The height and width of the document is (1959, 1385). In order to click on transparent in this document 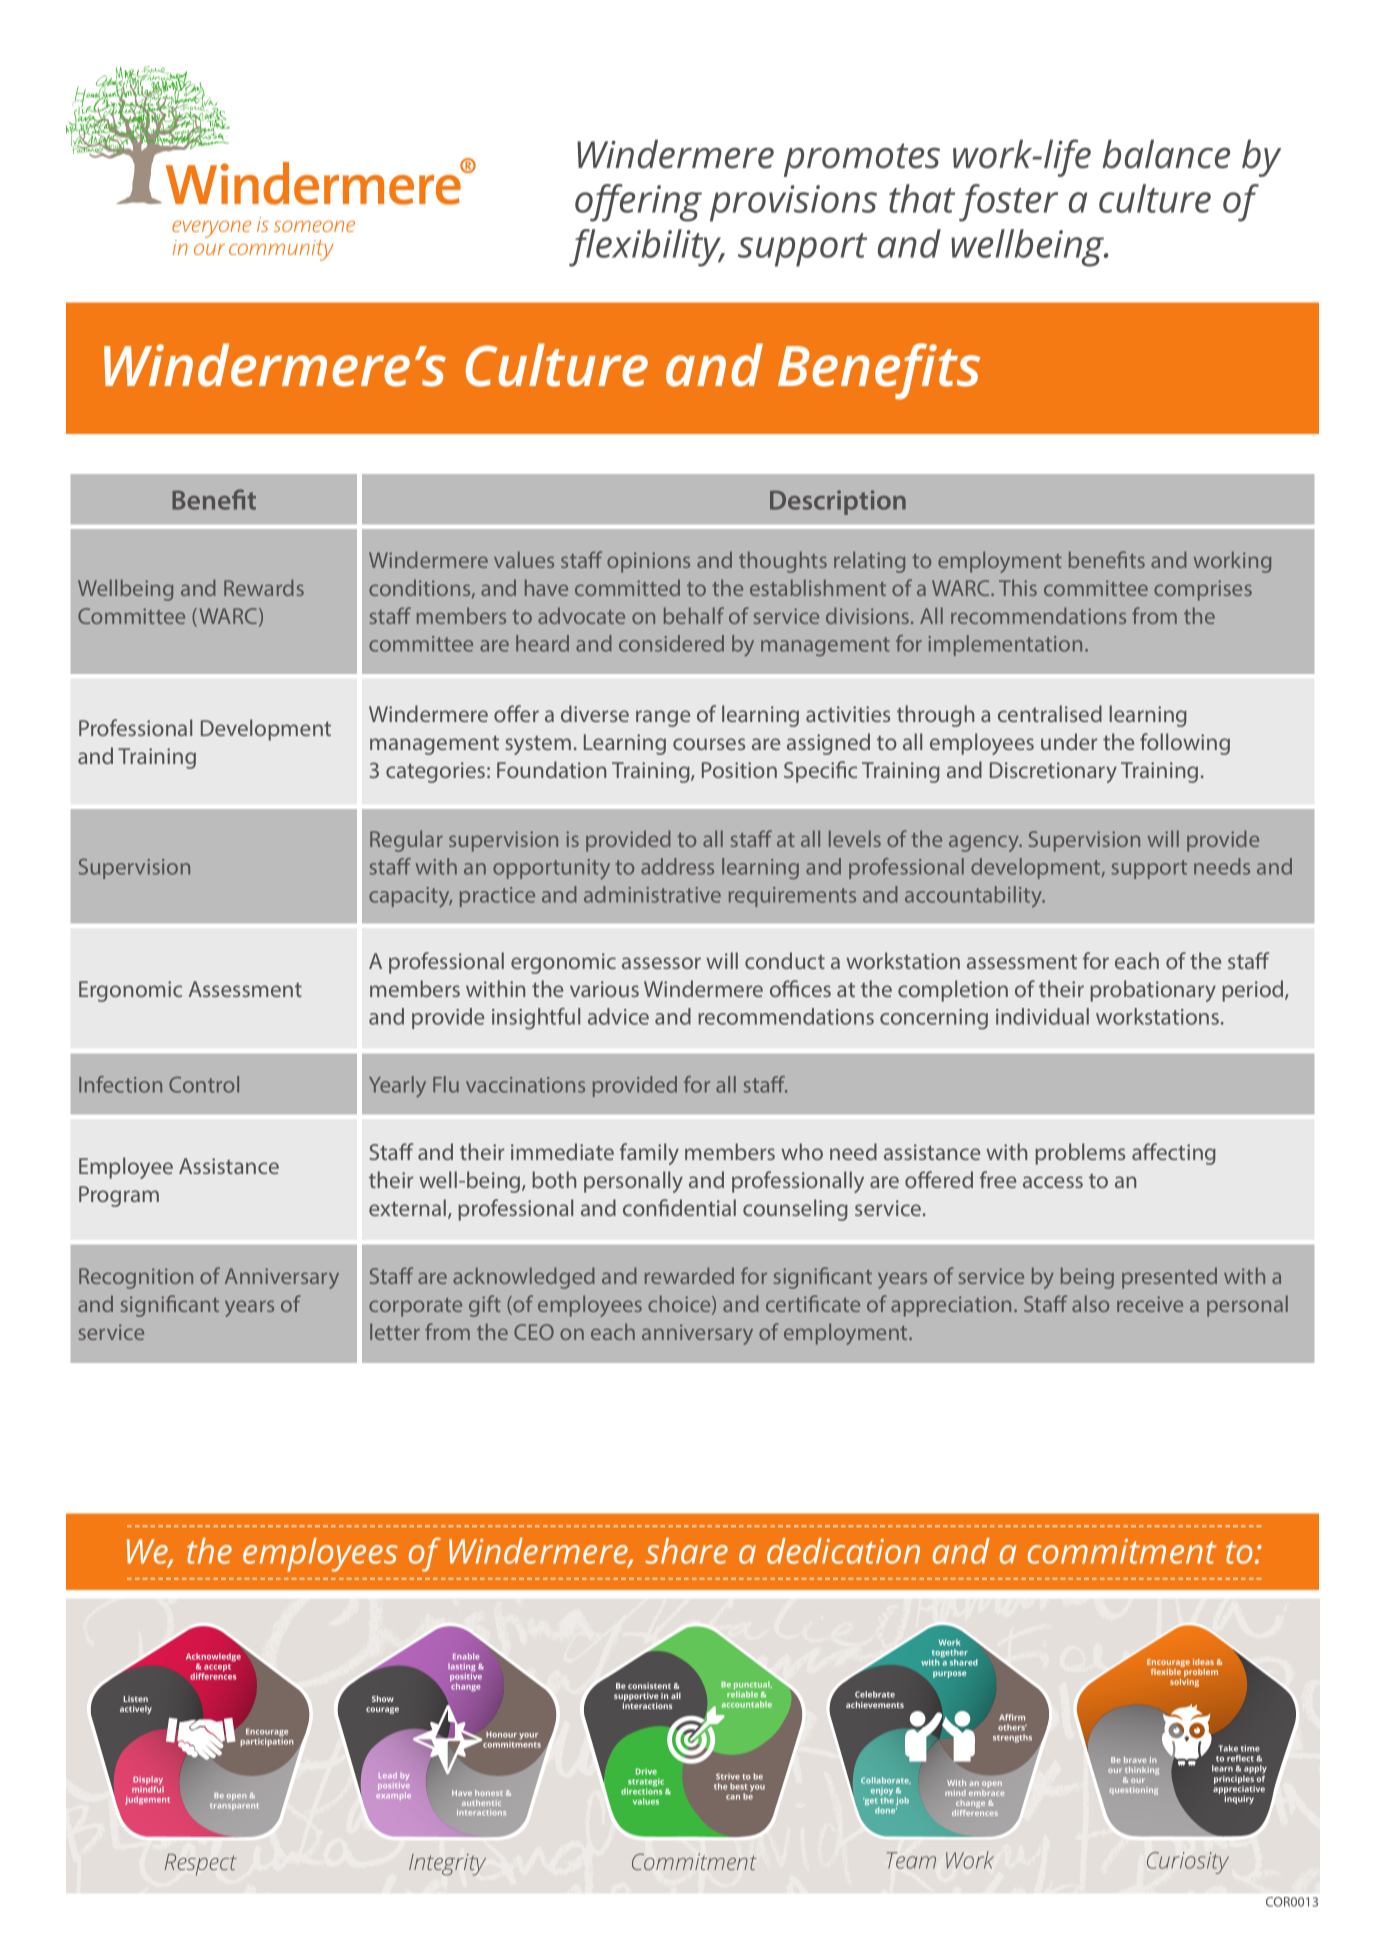, I will do `click(234, 1806)`.
